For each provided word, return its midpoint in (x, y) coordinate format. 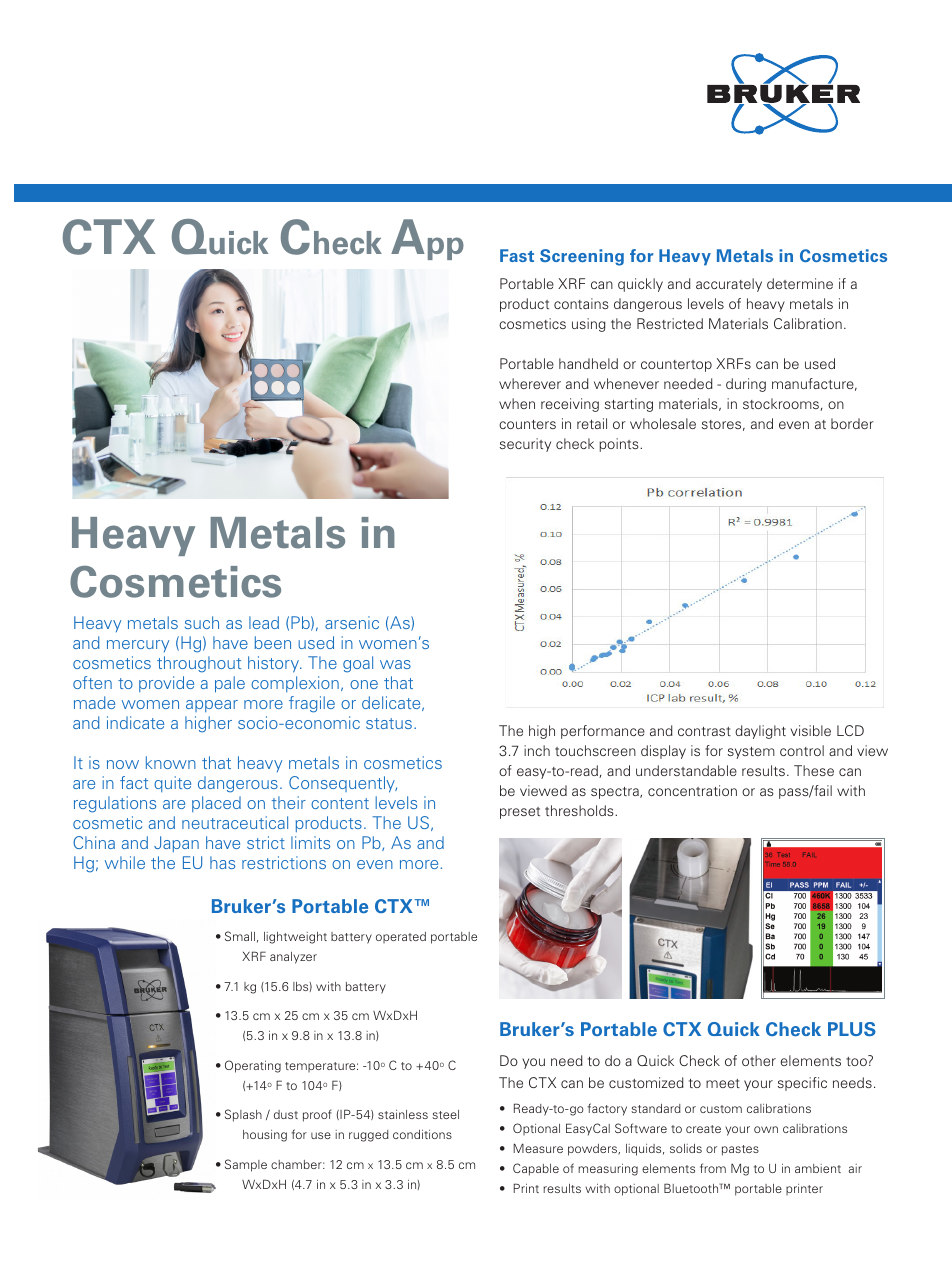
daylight (760, 732)
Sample (246, 1165)
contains (581, 303)
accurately (729, 285)
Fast (517, 255)
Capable (536, 1169)
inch (537, 750)
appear (212, 706)
